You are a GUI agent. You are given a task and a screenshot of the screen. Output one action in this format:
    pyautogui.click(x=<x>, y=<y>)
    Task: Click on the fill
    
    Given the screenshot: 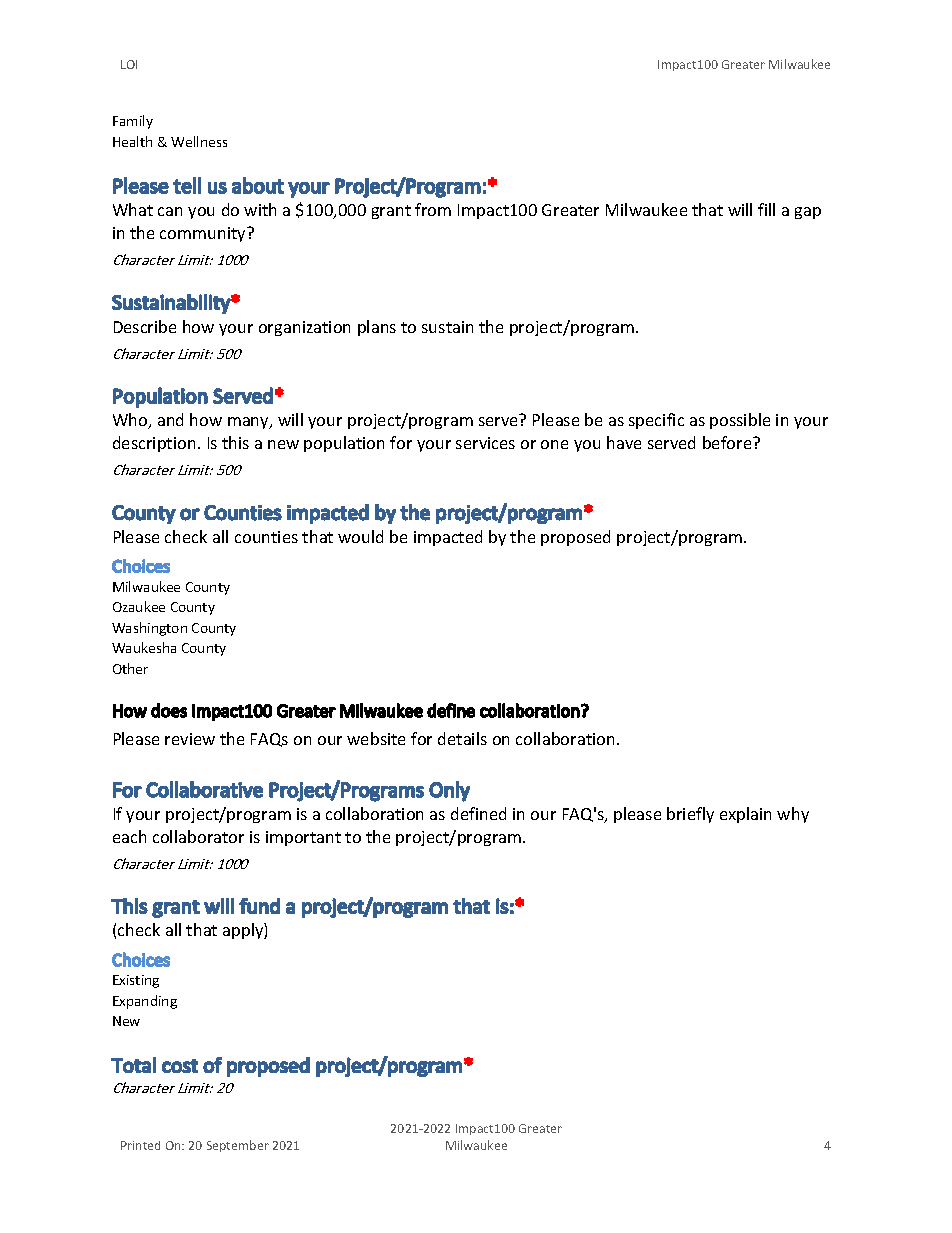 What is the action you would take?
    pyautogui.click(x=766, y=209)
